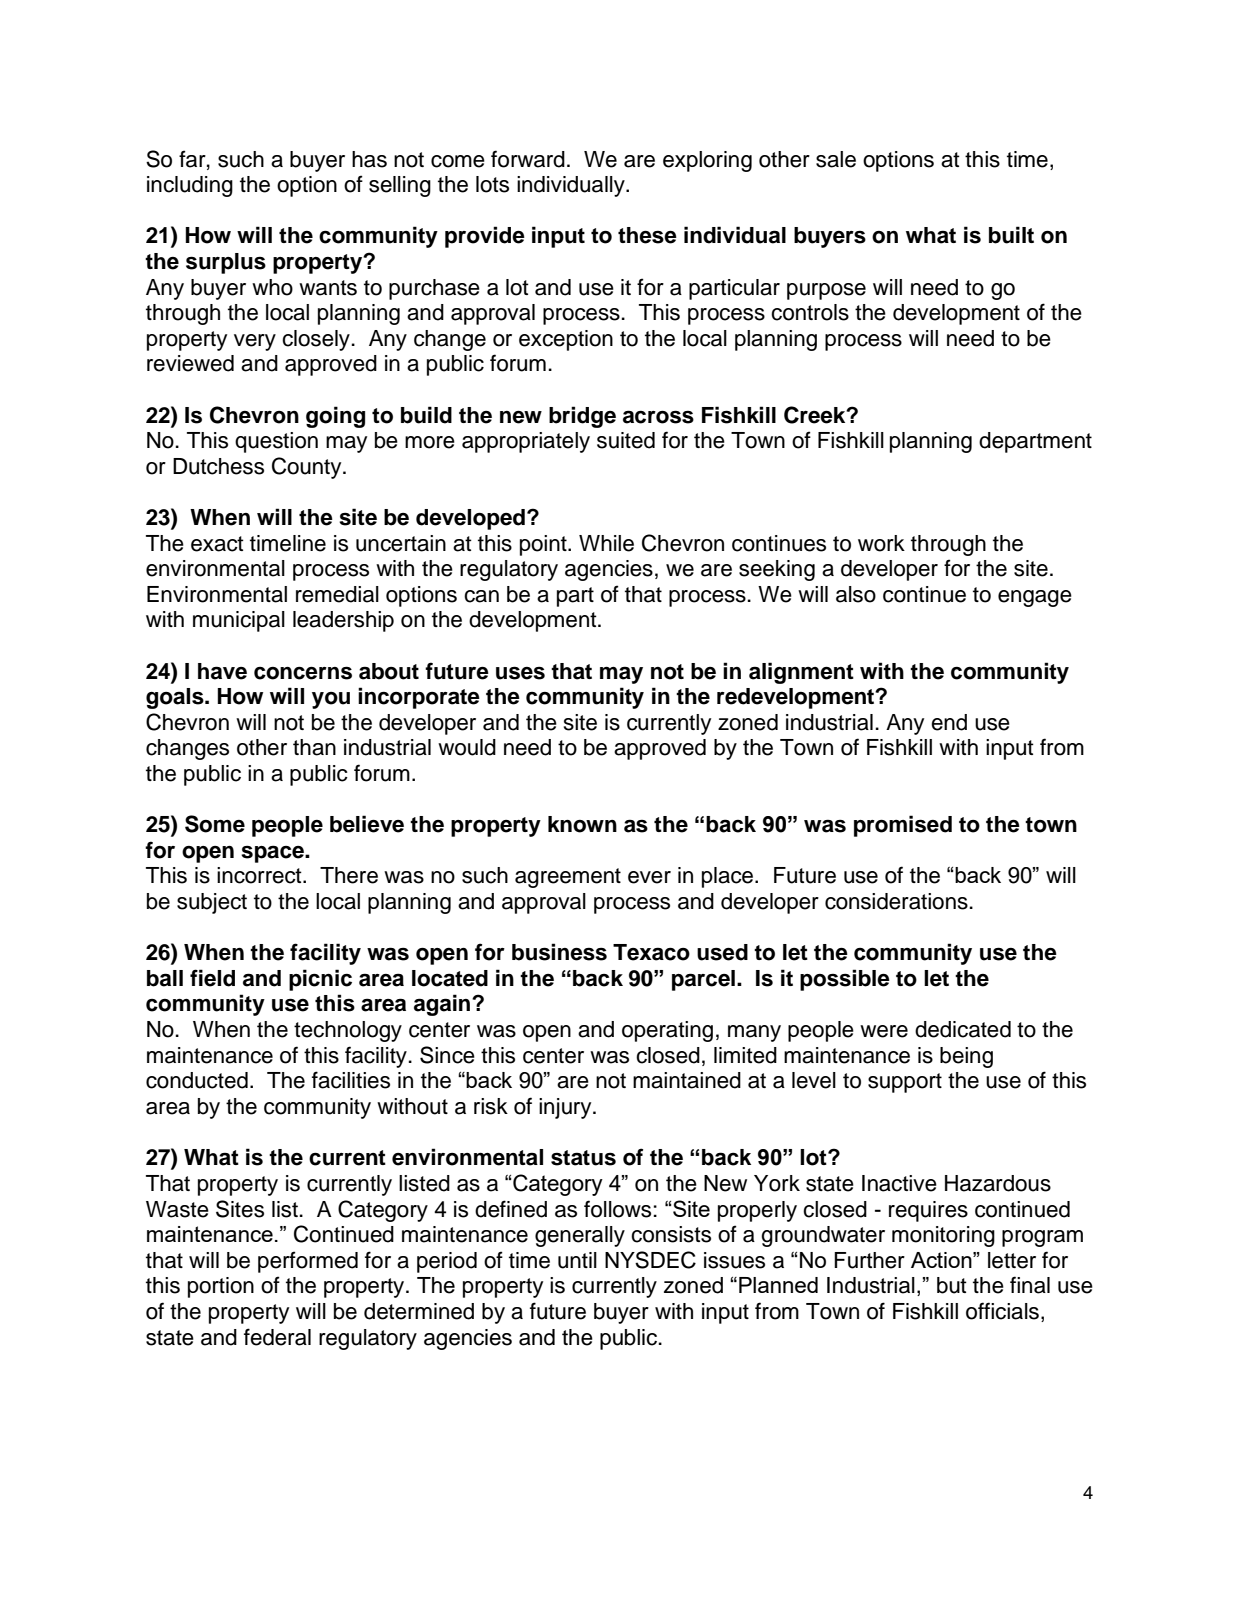  I want to click on than, so click(314, 747).
